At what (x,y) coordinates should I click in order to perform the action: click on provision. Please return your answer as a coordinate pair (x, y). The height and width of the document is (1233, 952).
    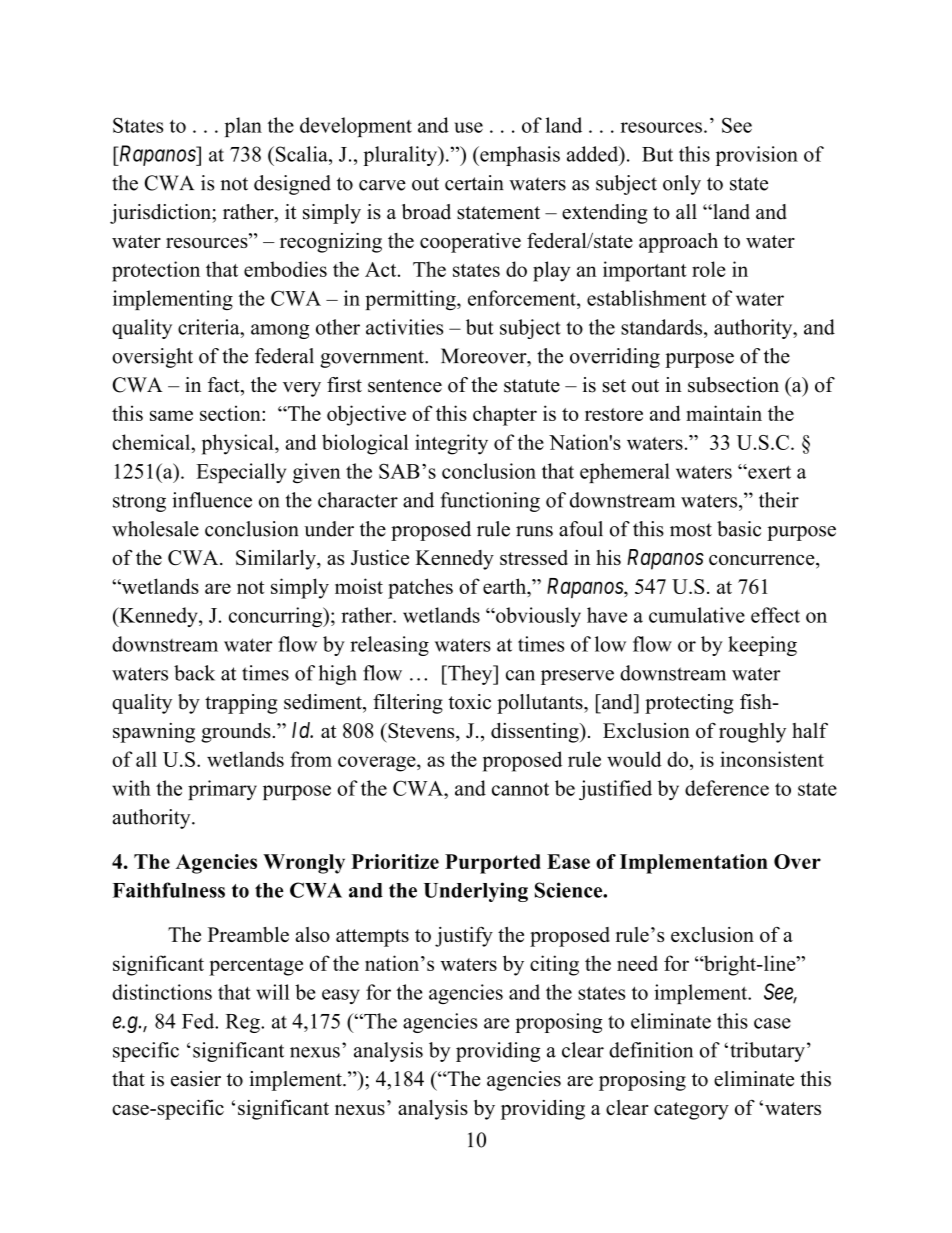
    Looking at the image, I should click on (757, 156).
